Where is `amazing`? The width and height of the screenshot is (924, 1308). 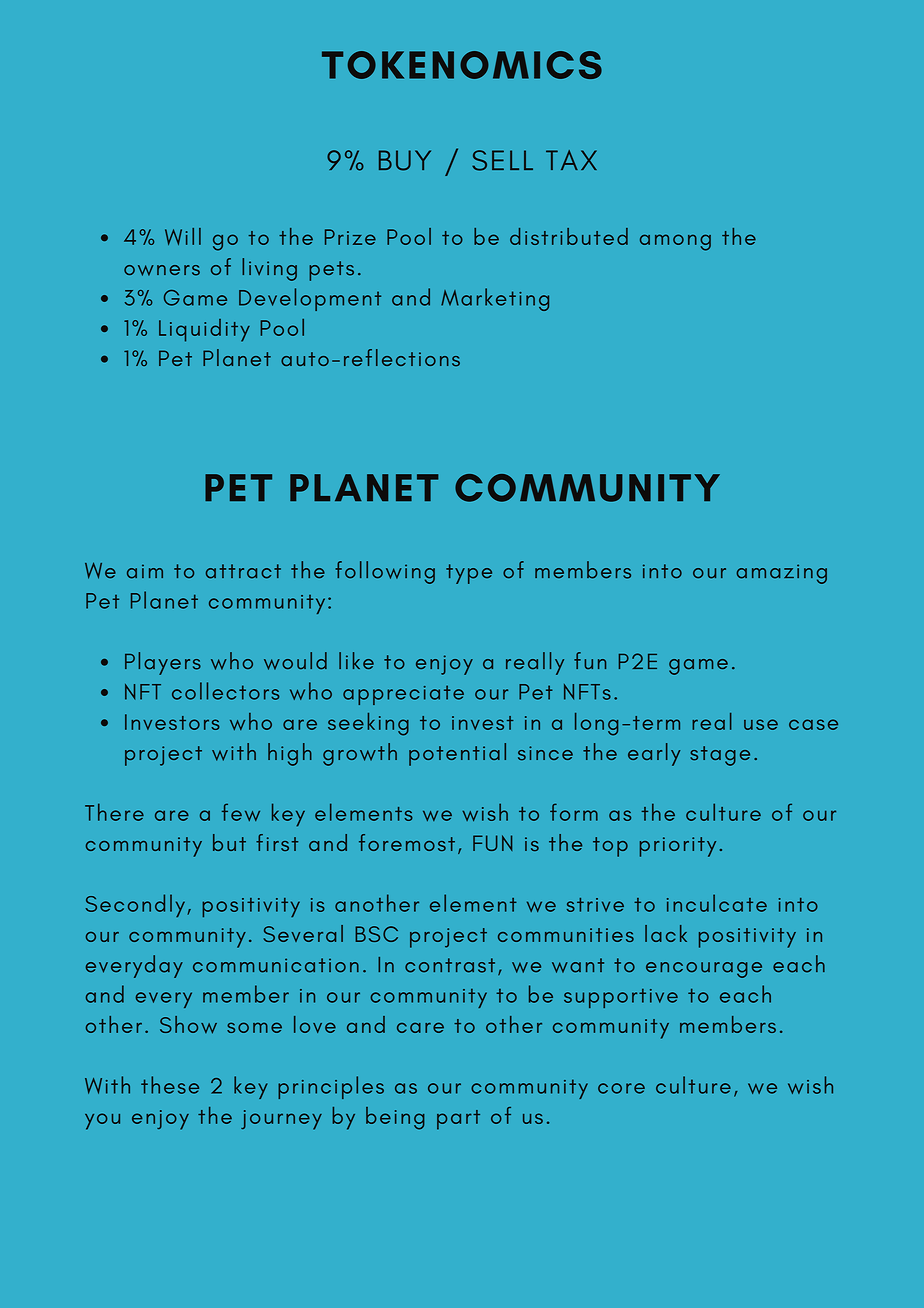
amazing is located at coordinates (782, 574).
